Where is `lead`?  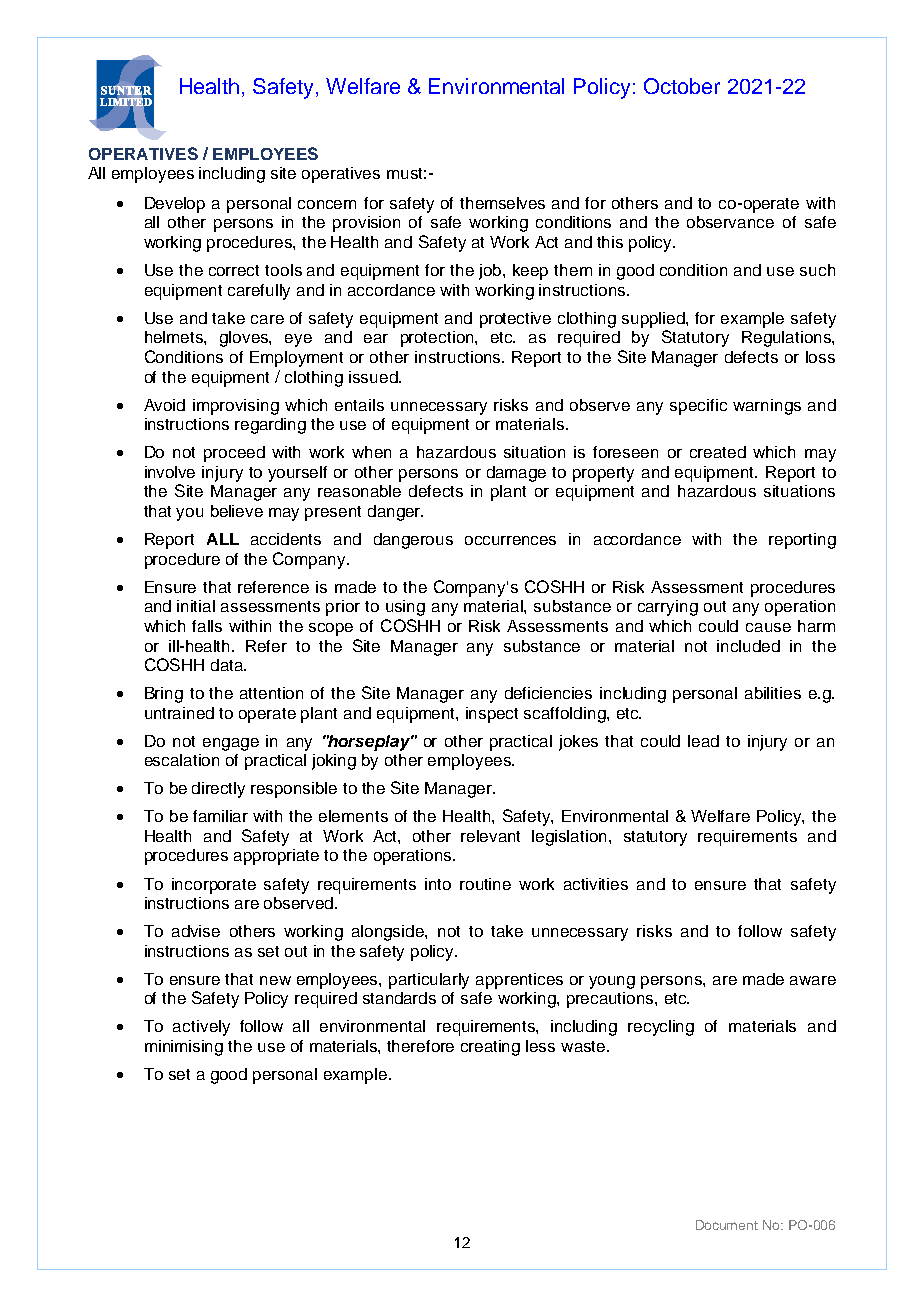
lead is located at coordinates (703, 741).
